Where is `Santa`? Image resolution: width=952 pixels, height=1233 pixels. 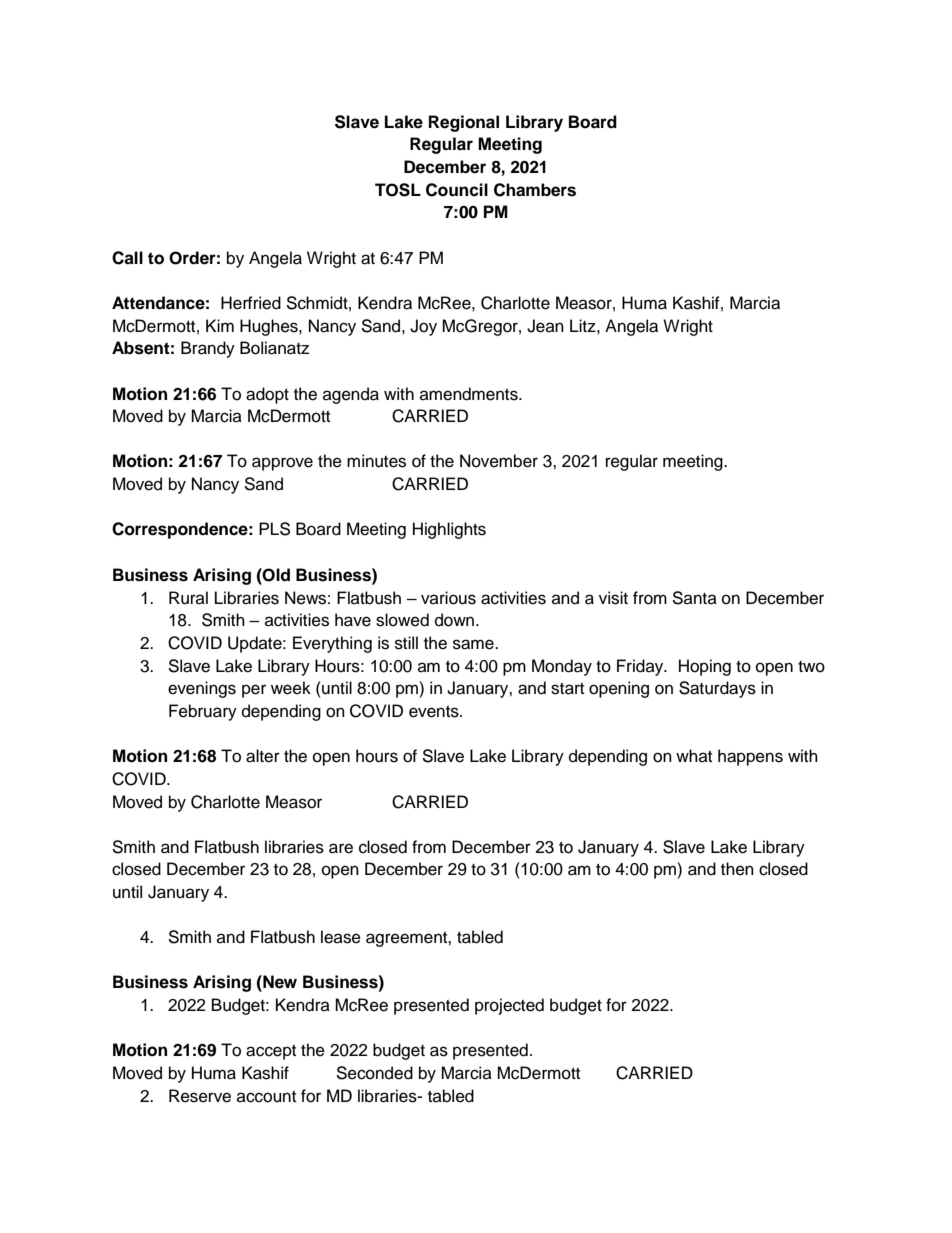
Santa is located at coordinates (694, 598).
